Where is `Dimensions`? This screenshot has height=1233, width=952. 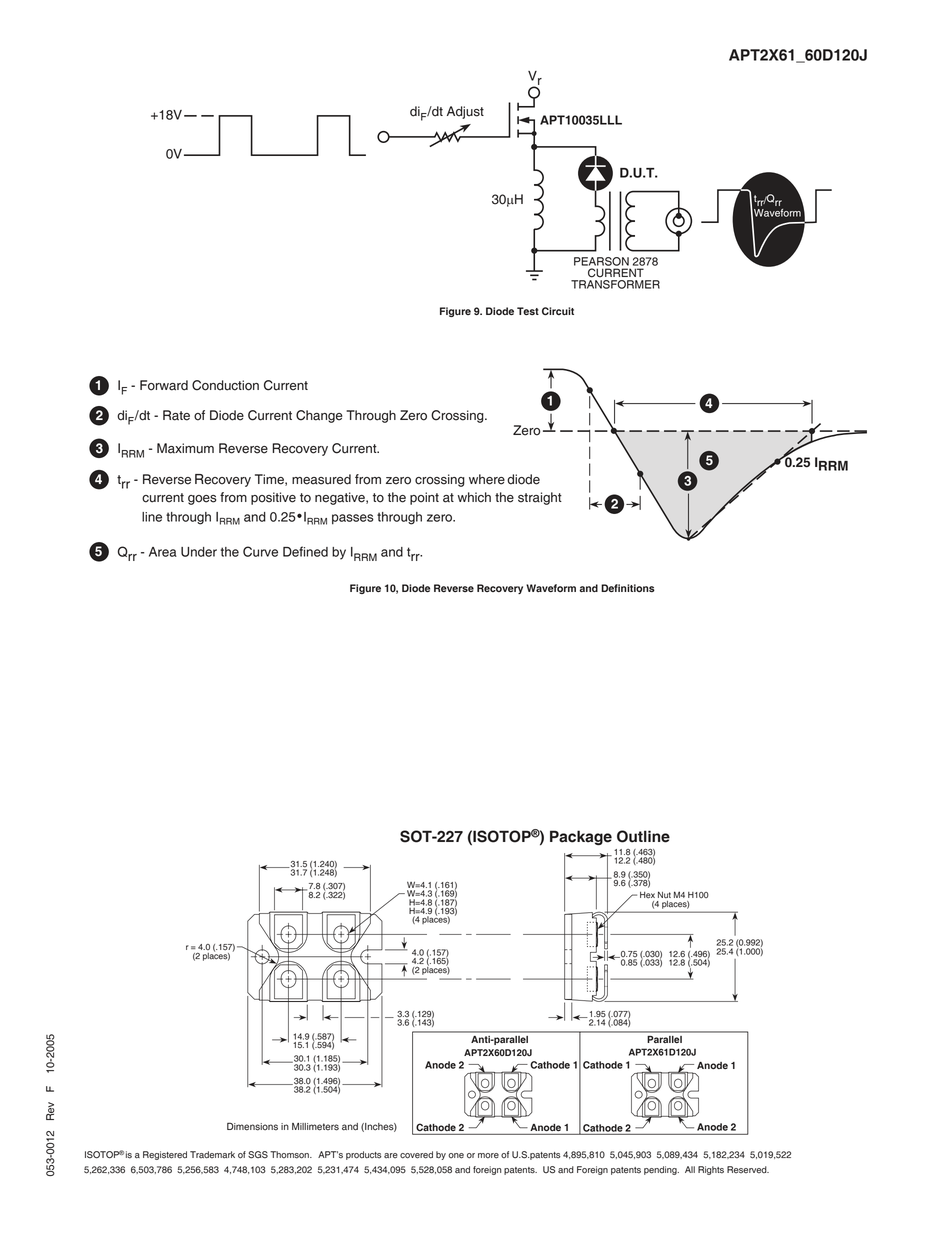
Dimensions is located at coordinates (252, 1126).
